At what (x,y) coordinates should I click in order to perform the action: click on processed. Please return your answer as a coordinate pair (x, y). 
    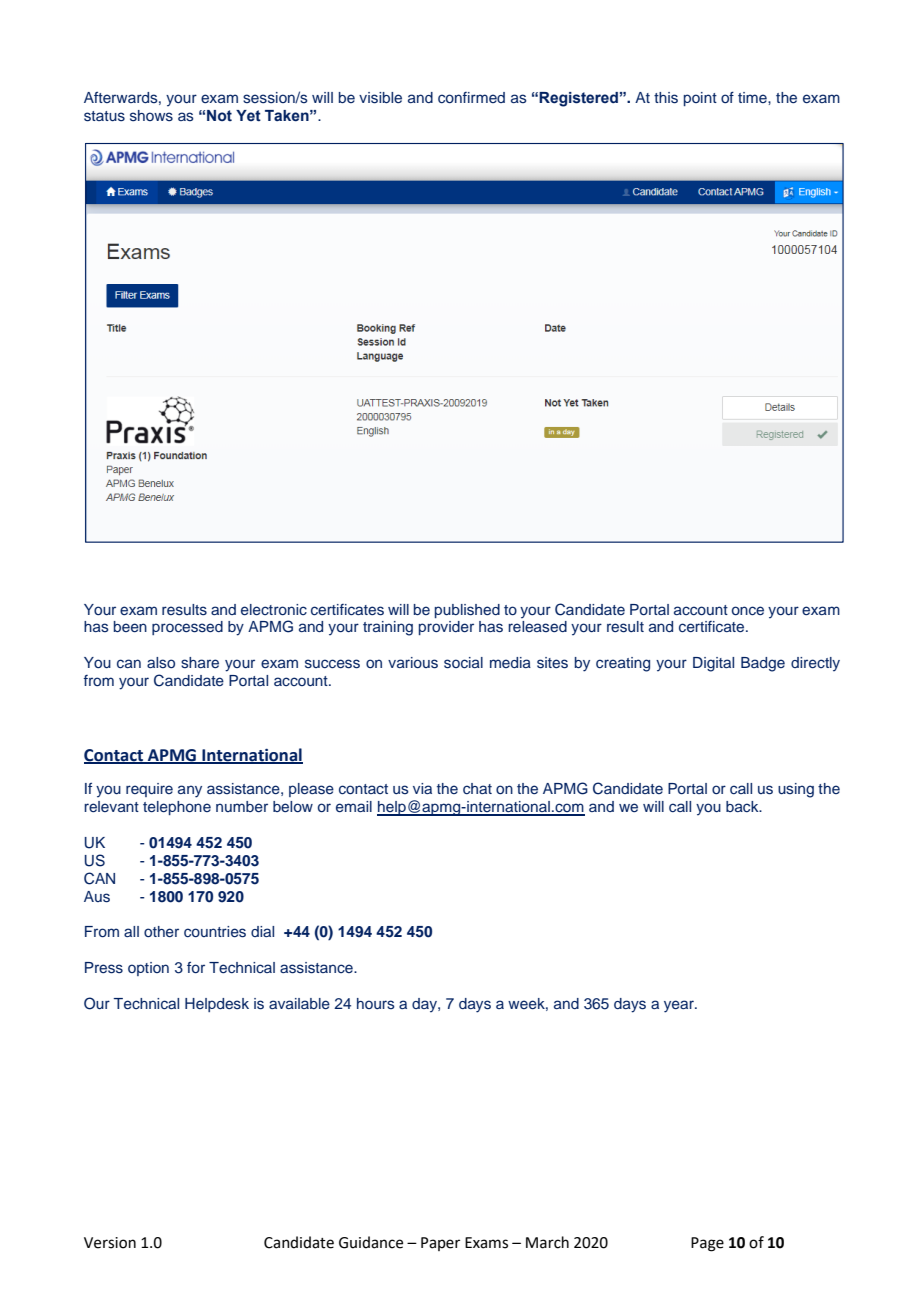
    Looking at the image, I should click on (187, 628).
